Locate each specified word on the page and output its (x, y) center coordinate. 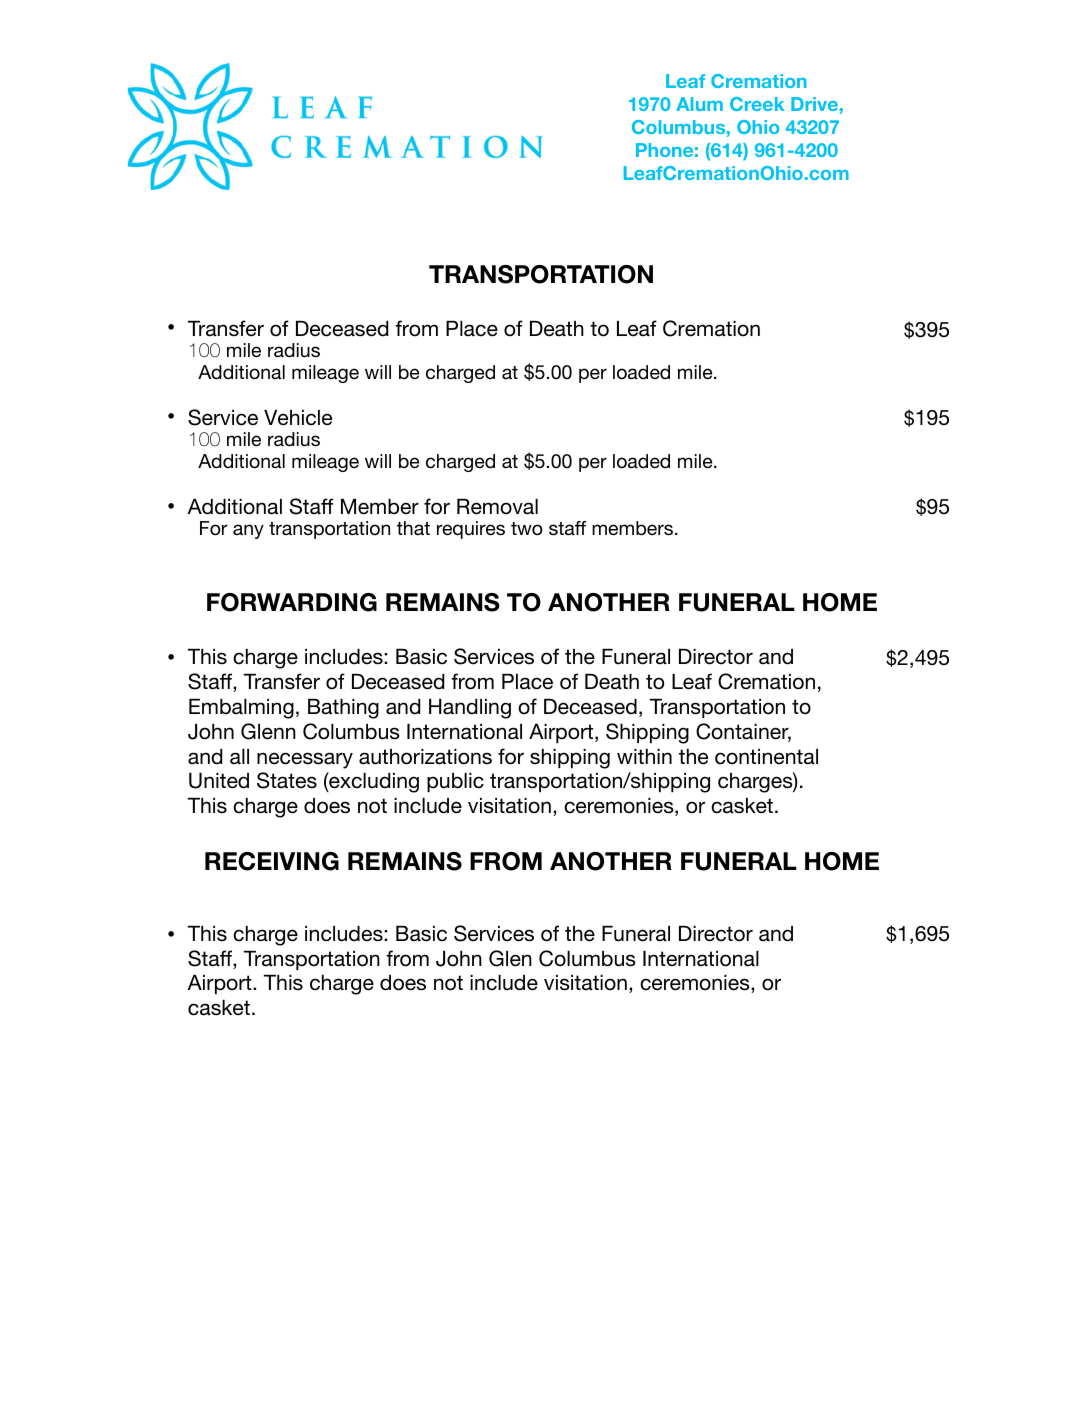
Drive (814, 104)
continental (766, 757)
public (455, 782)
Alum (699, 104)
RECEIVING (272, 861)
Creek (757, 104)
